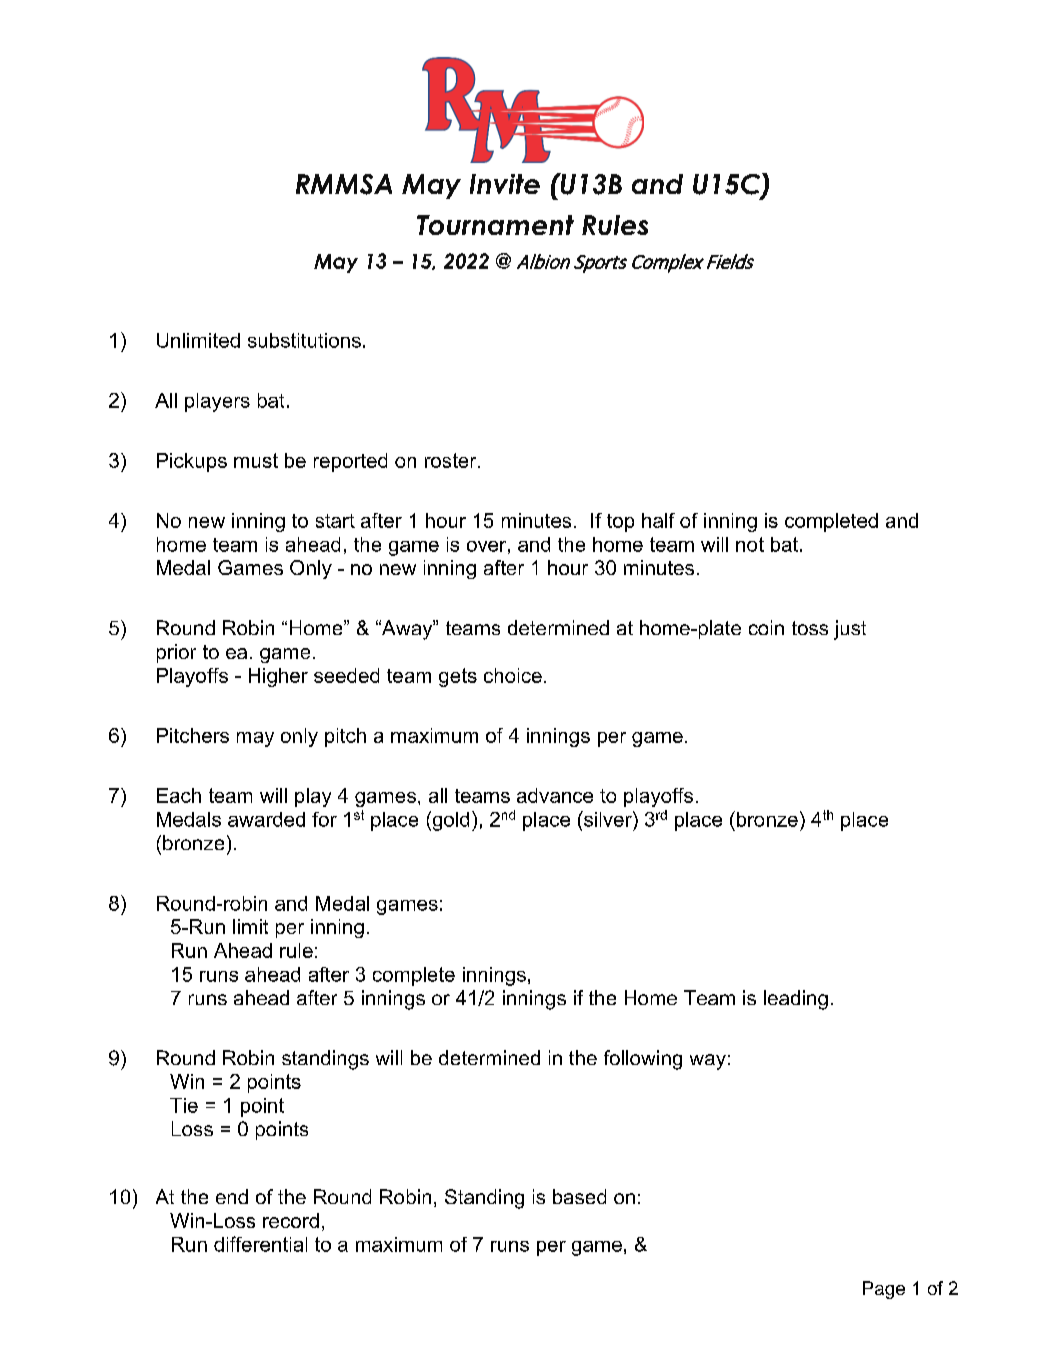 This image has height=1360, width=1051. I want to click on Invite, so click(505, 184).
